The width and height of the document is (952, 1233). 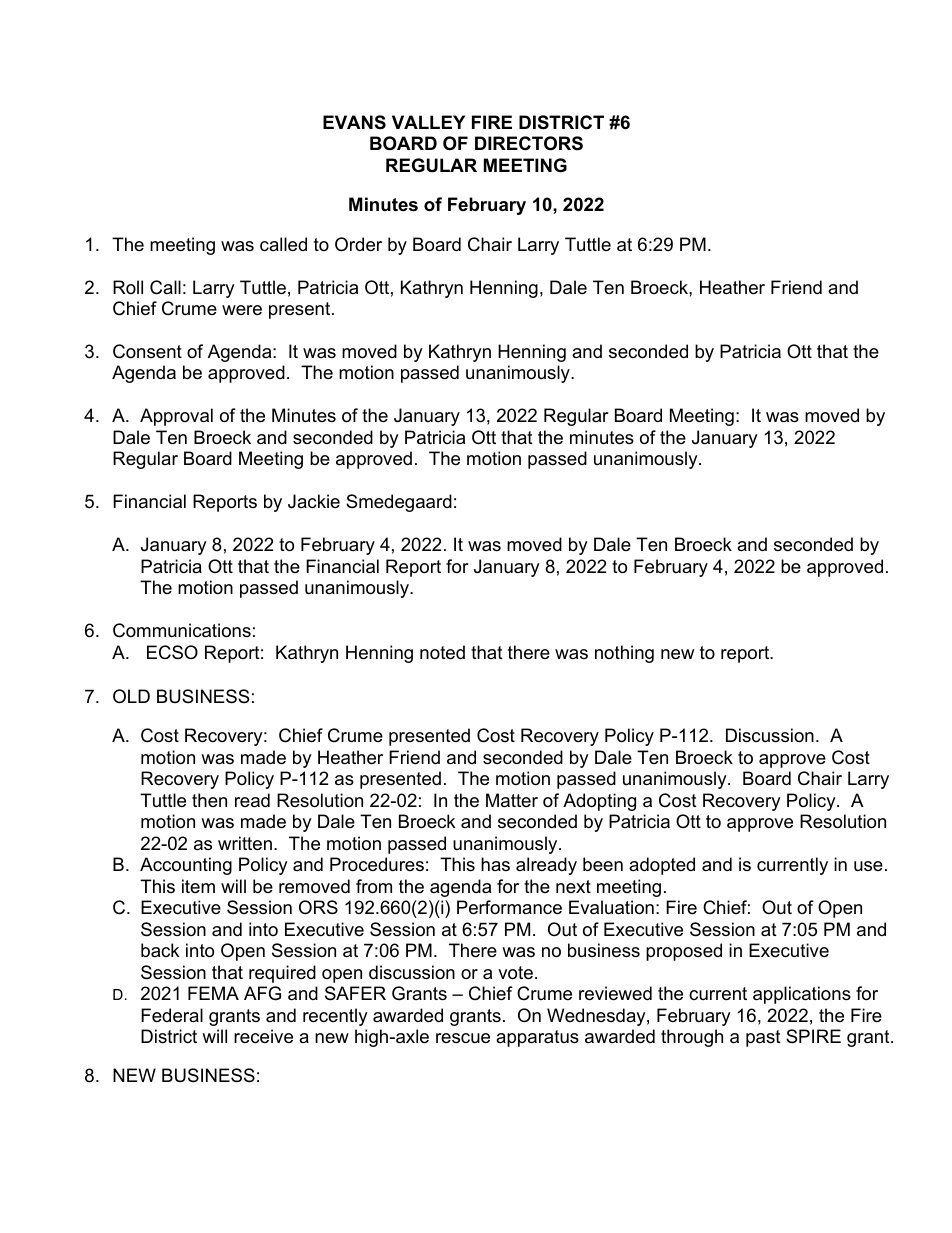 I want to click on EVANS, so click(x=354, y=122).
